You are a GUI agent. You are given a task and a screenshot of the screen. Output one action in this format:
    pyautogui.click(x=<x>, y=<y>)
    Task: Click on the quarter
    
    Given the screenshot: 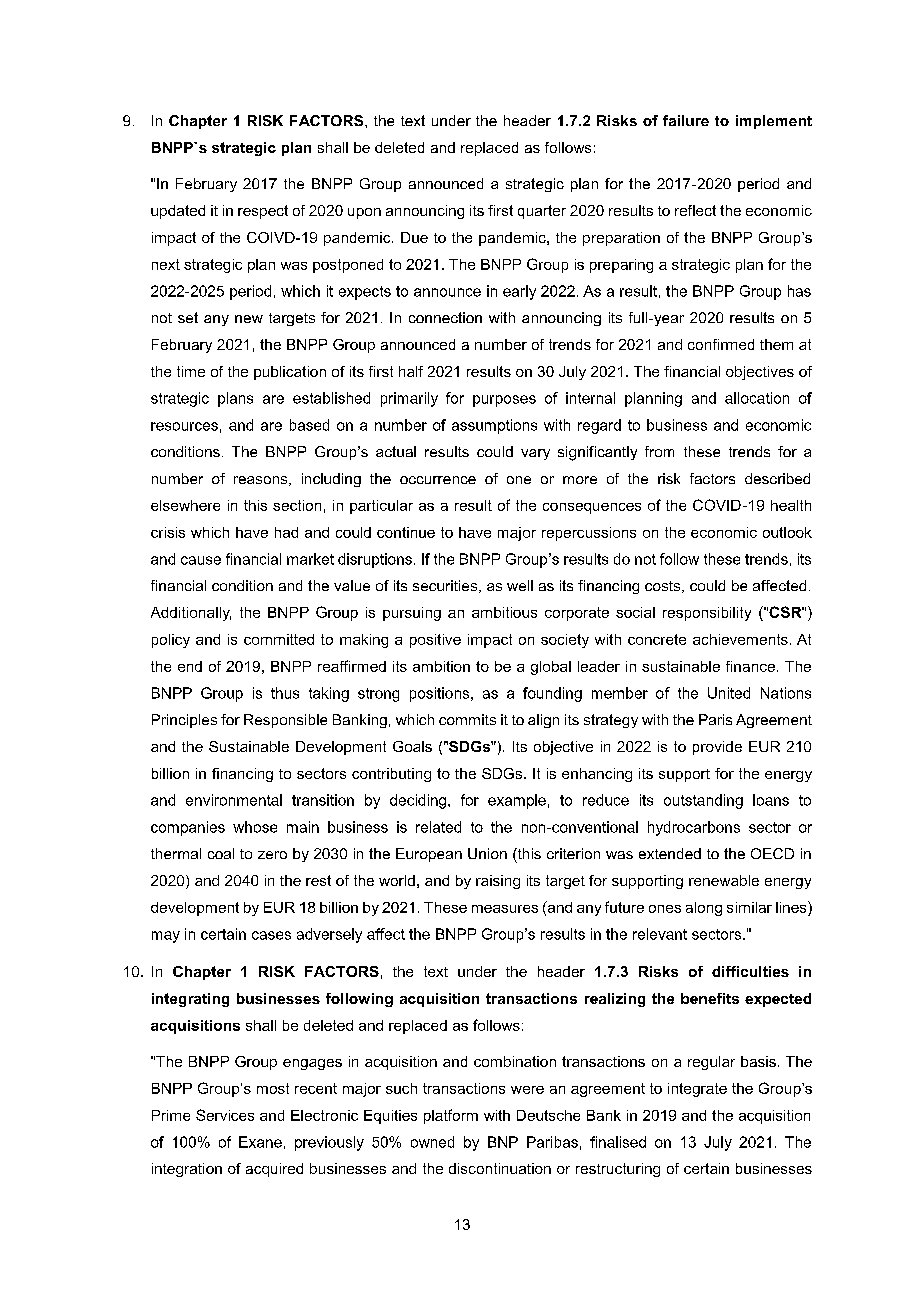 What is the action you would take?
    pyautogui.click(x=542, y=212)
